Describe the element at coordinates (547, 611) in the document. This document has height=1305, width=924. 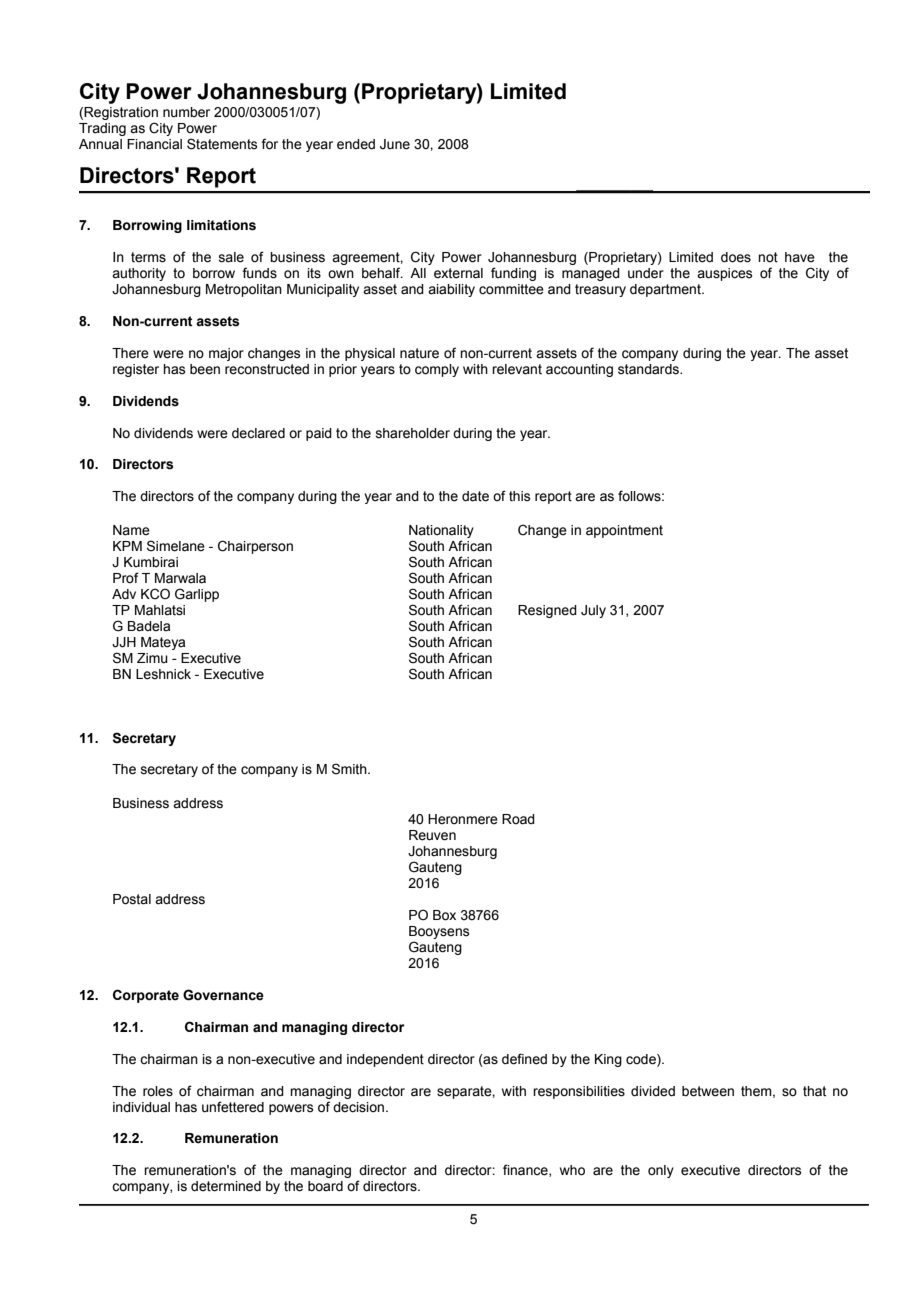
I see `Resigned` at that location.
